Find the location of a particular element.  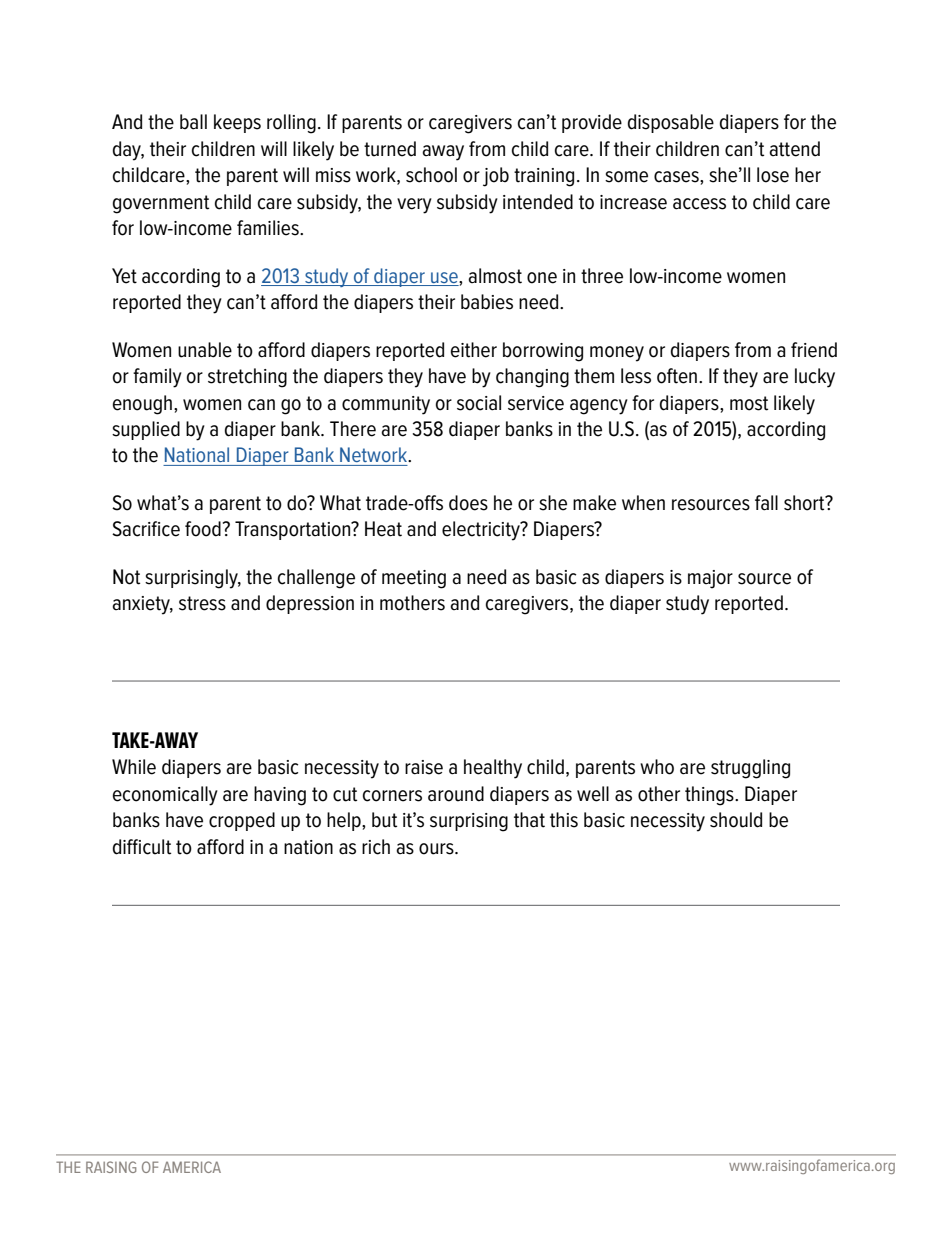

ours is located at coordinates (437, 849).
